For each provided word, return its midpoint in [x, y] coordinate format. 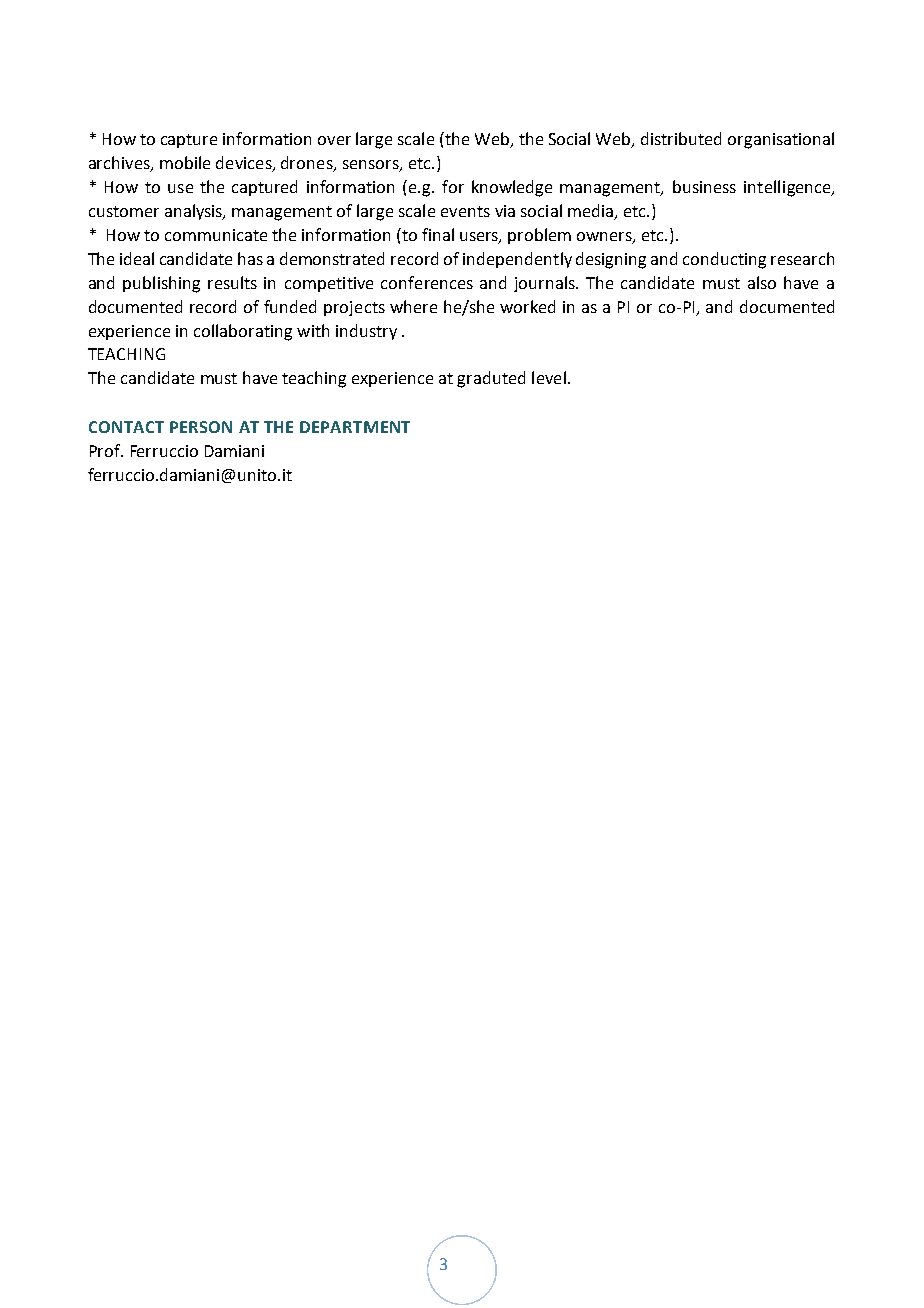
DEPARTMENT [355, 427]
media [591, 212]
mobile [185, 162]
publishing [161, 284]
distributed [681, 138]
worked [527, 306]
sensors [372, 166]
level [549, 377]
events [465, 211]
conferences [427, 282]
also [762, 282]
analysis [195, 212]
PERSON [201, 427]
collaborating [243, 332]
